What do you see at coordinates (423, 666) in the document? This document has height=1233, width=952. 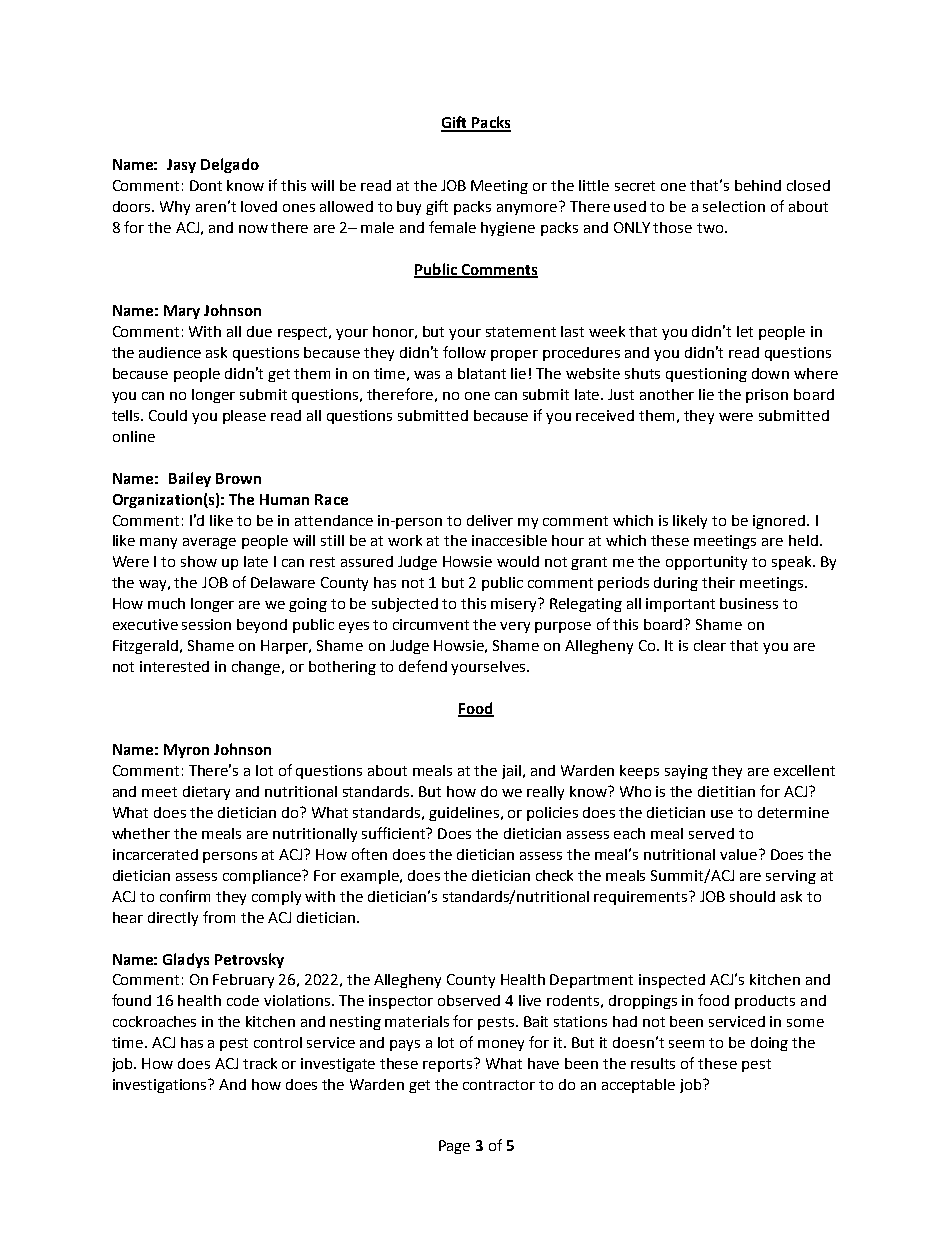 I see `defend` at bounding box center [423, 666].
